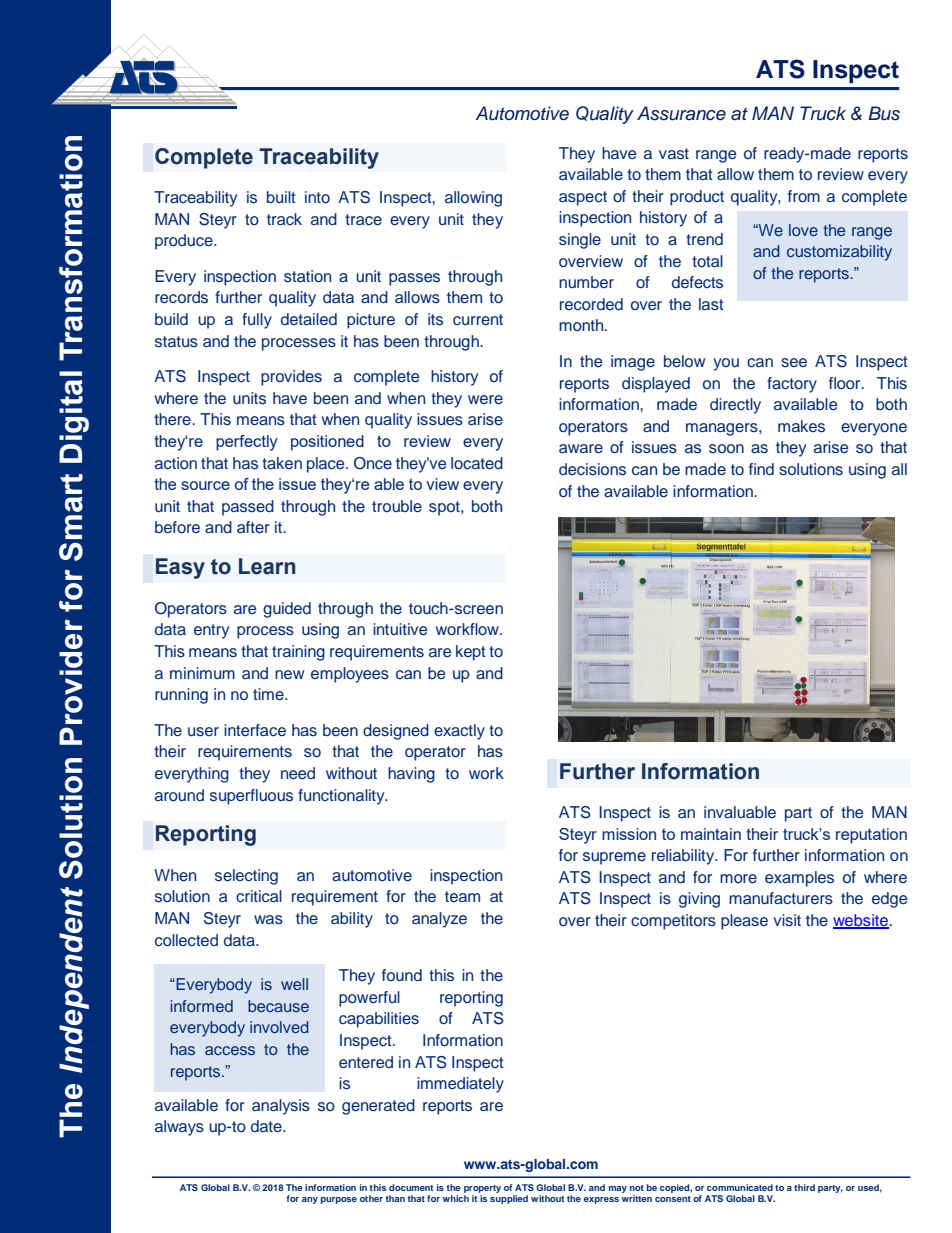  I want to click on reputation, so click(871, 836).
